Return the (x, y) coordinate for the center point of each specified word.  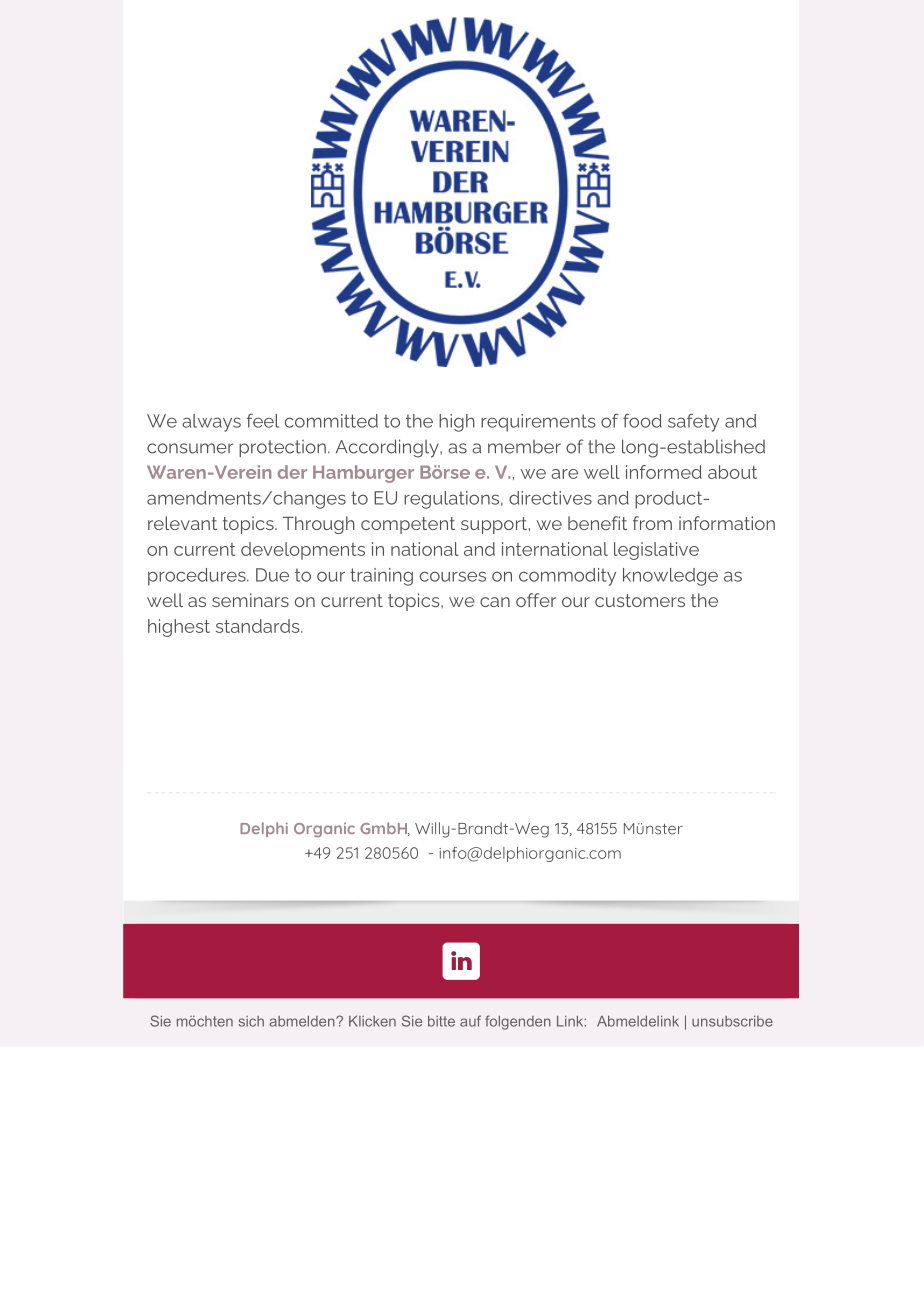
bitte (441, 1021)
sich (251, 1021)
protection (282, 448)
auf (470, 1021)
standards (259, 626)
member (524, 447)
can (495, 602)
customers (640, 600)
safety (693, 423)
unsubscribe (732, 1021)
